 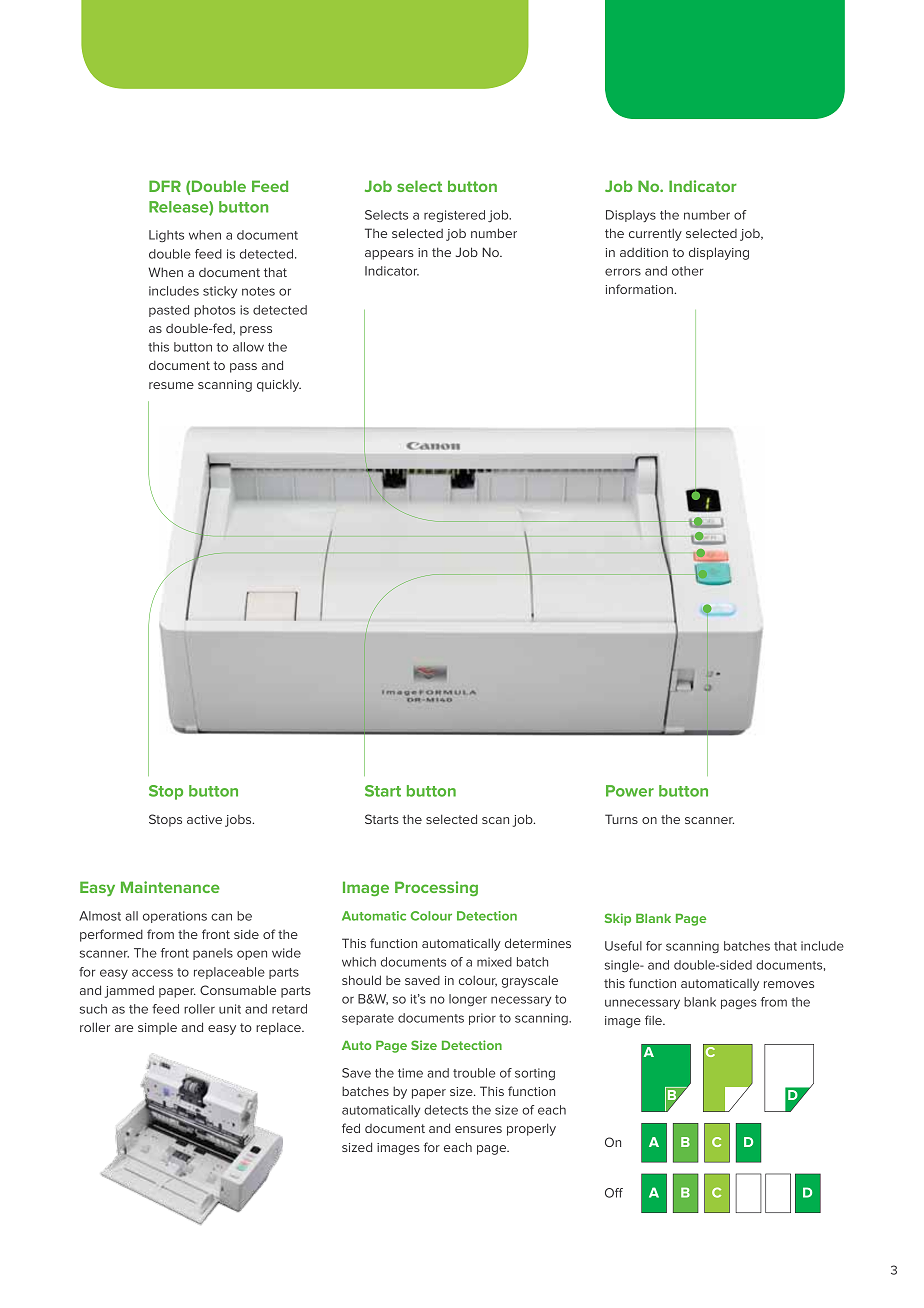 What do you see at coordinates (640, 289) in the page?
I see `information` at bounding box center [640, 289].
